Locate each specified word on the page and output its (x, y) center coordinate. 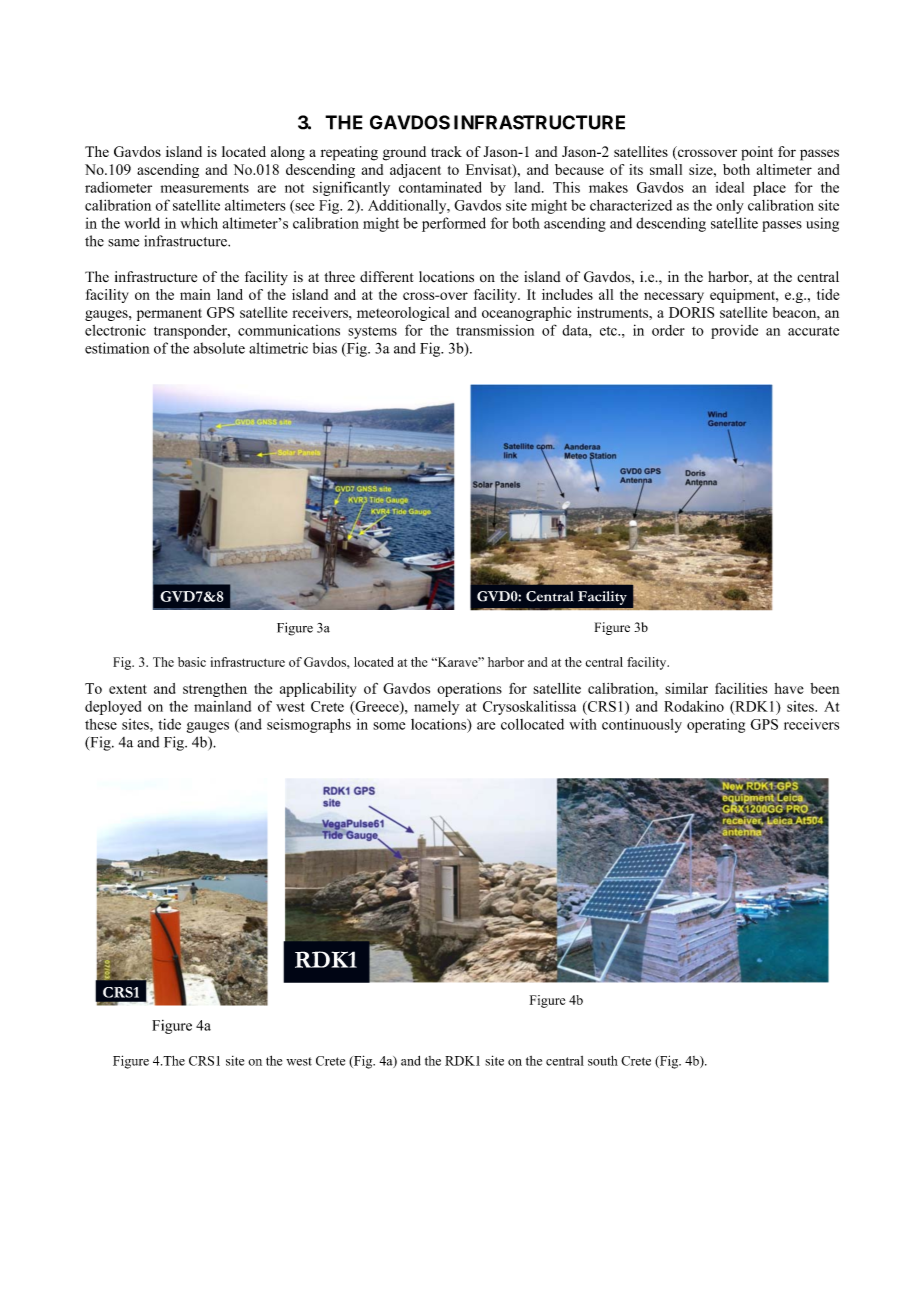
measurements (205, 188)
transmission (495, 330)
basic (192, 662)
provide (734, 332)
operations (469, 690)
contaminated (440, 187)
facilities (741, 688)
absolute (219, 348)
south (603, 1061)
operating (716, 726)
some (389, 726)
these (101, 724)
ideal (730, 187)
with (583, 724)
